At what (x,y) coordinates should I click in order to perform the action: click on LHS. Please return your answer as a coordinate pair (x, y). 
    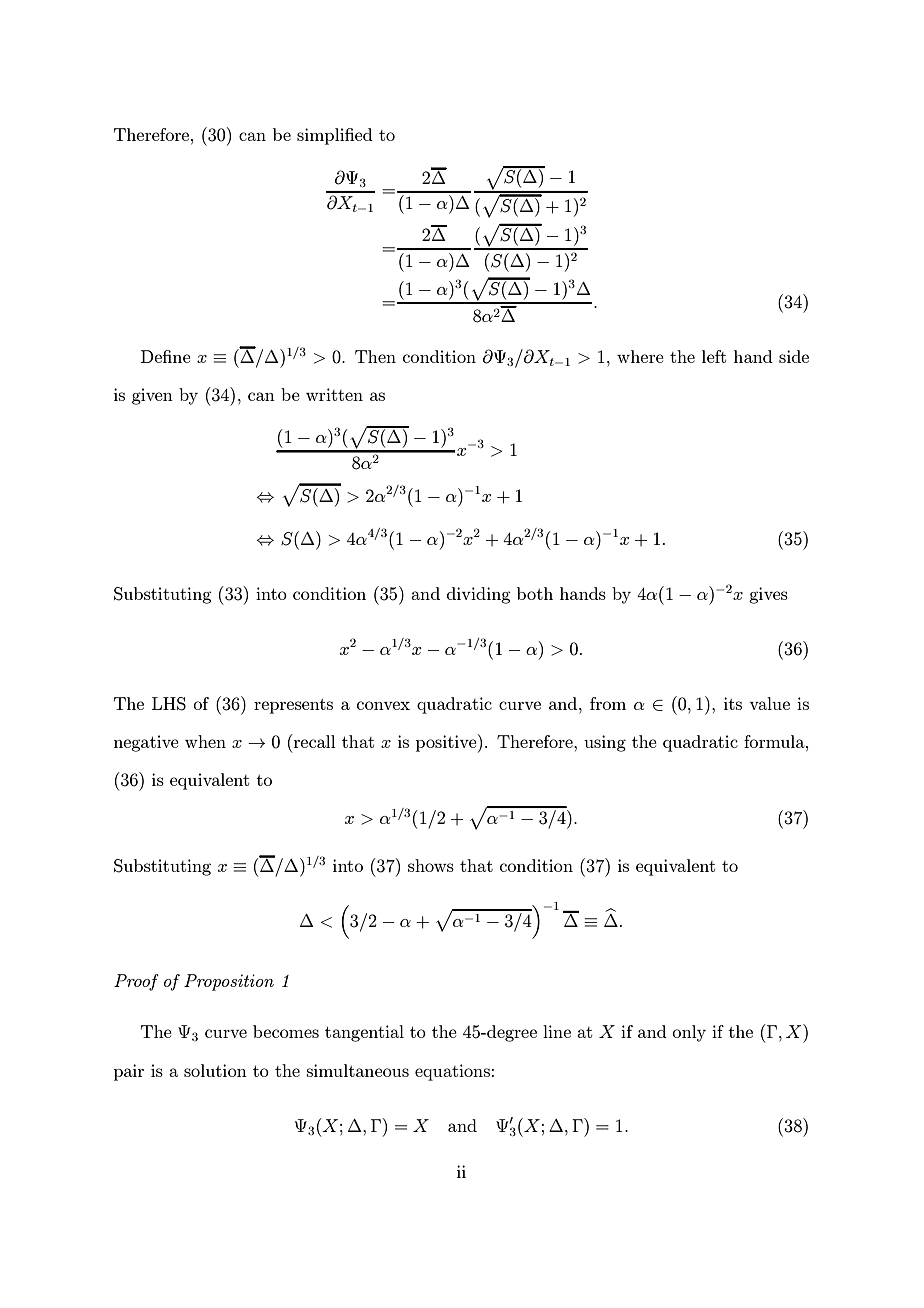
    Looking at the image, I should click on (169, 704).
